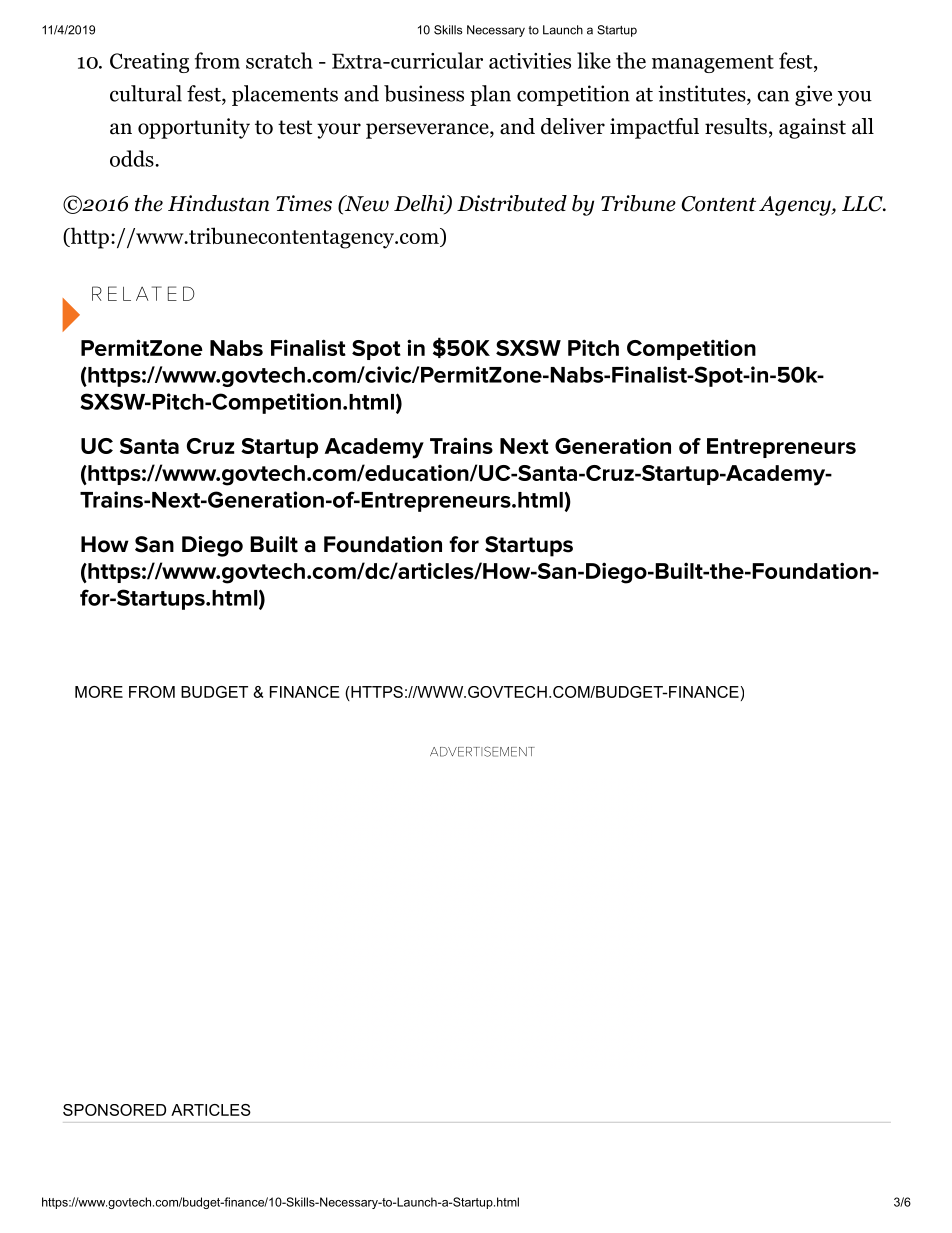 Image resolution: width=952 pixels, height=1233 pixels. What do you see at coordinates (773, 96) in the screenshot?
I see `can` at bounding box center [773, 96].
